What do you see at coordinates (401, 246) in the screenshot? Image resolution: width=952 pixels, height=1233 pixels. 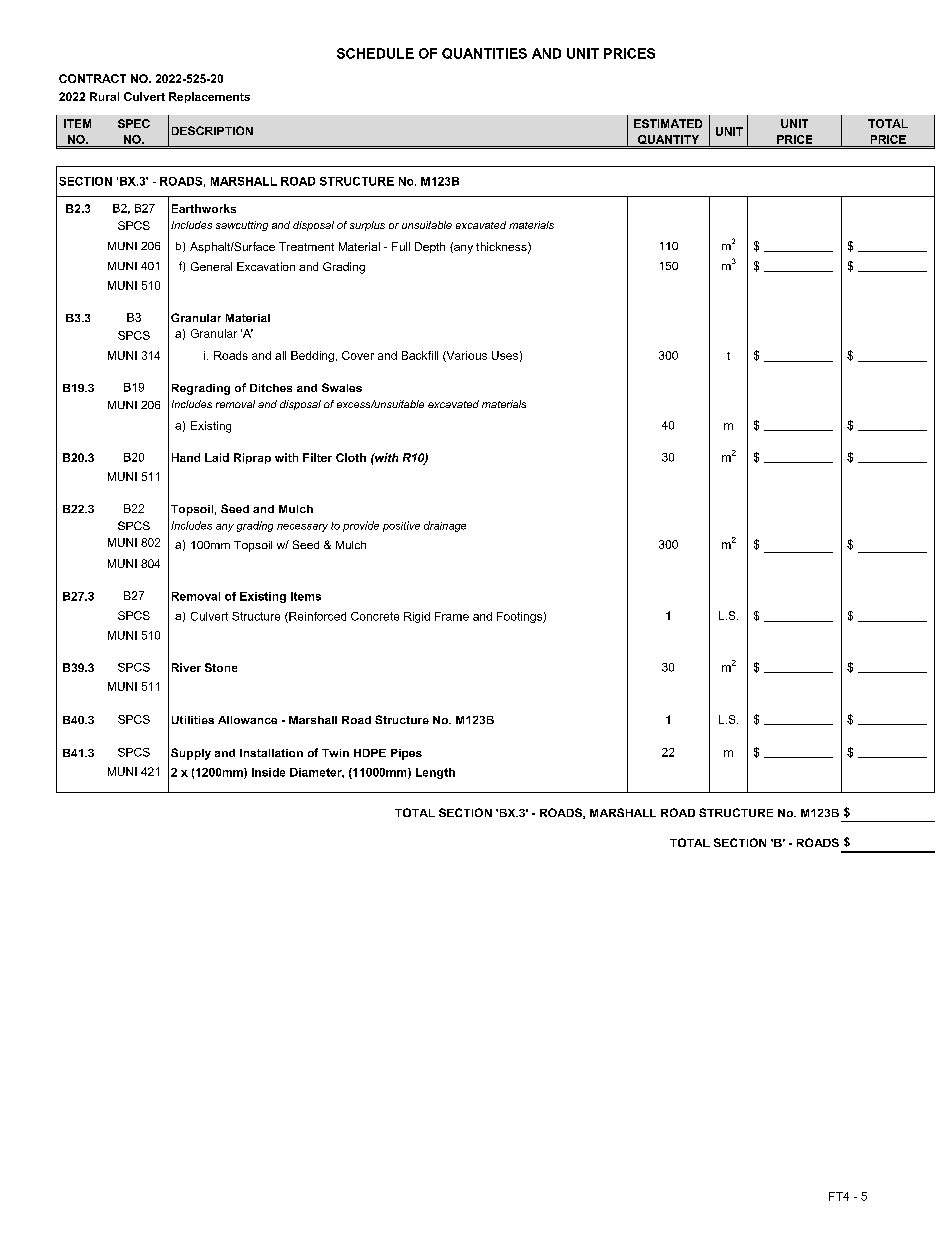 I see `Full` at bounding box center [401, 246].
